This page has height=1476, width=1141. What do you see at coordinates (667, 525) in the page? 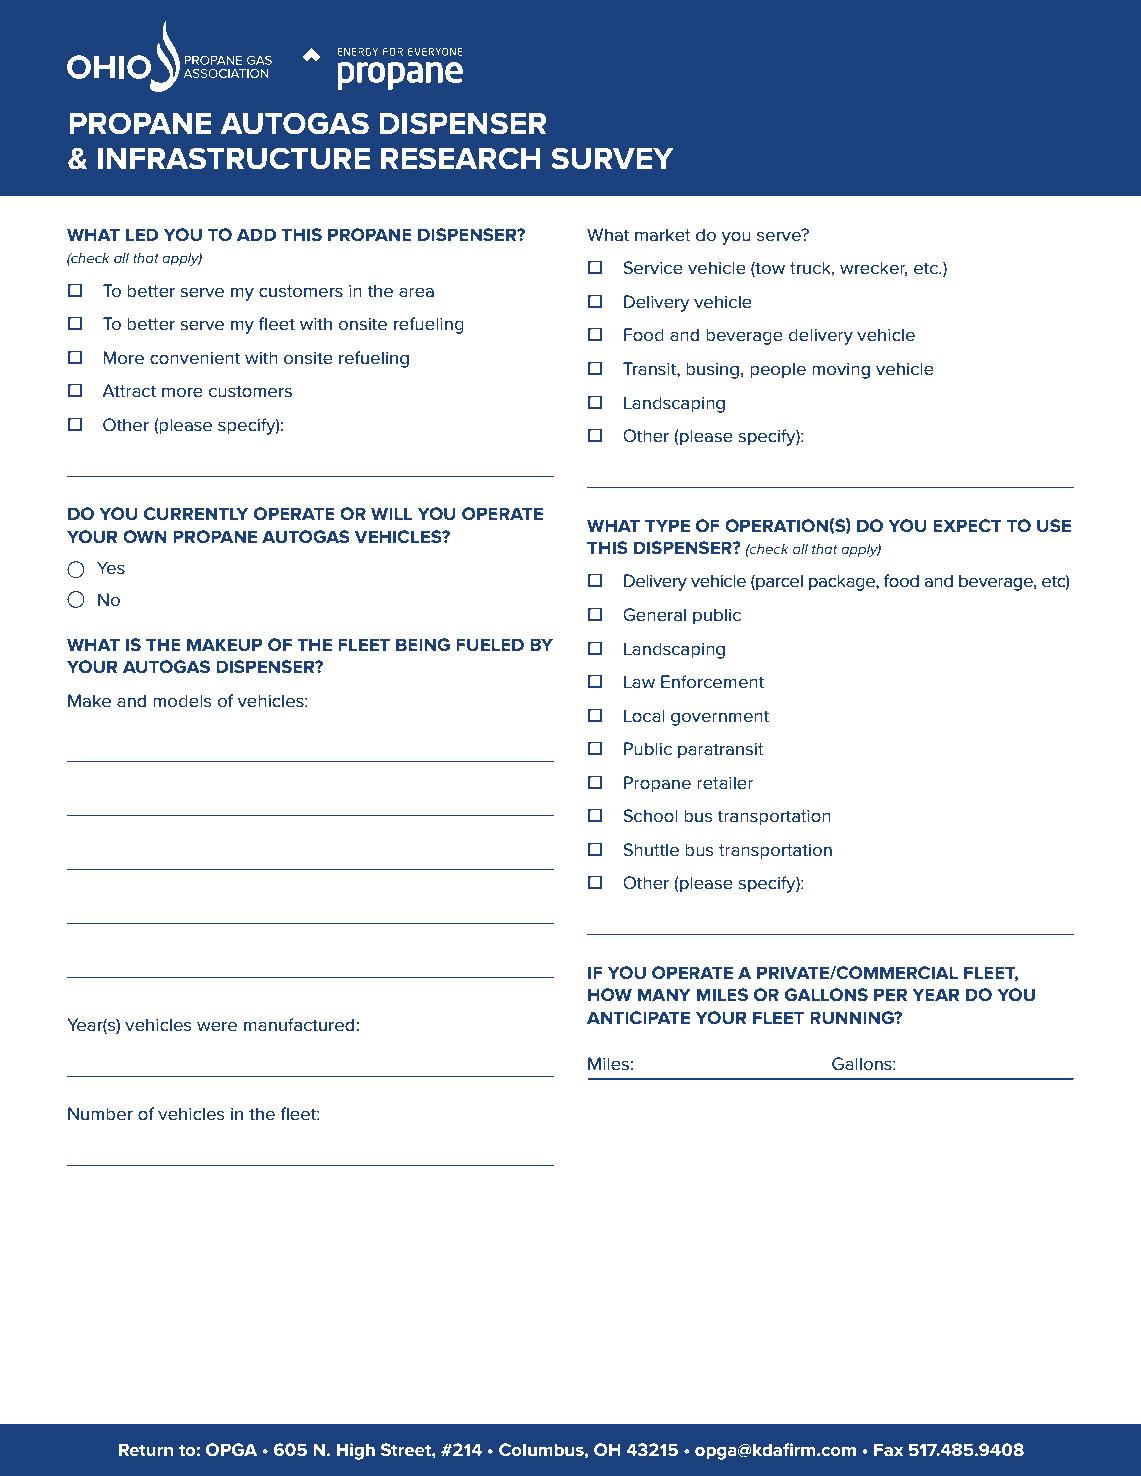
I see `TYPE` at bounding box center [667, 525].
